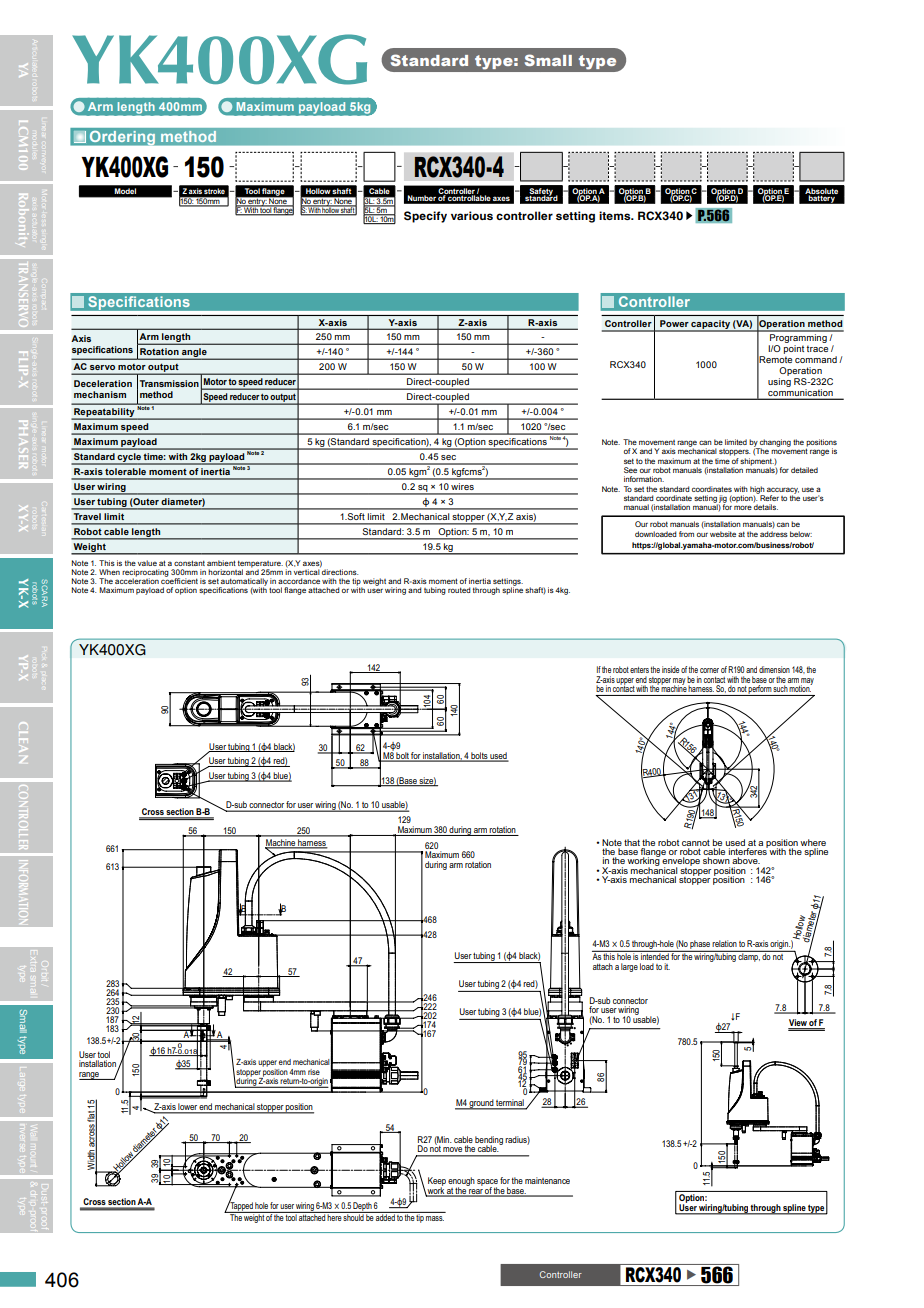 The image size is (924, 1308). I want to click on website, so click(723, 534).
